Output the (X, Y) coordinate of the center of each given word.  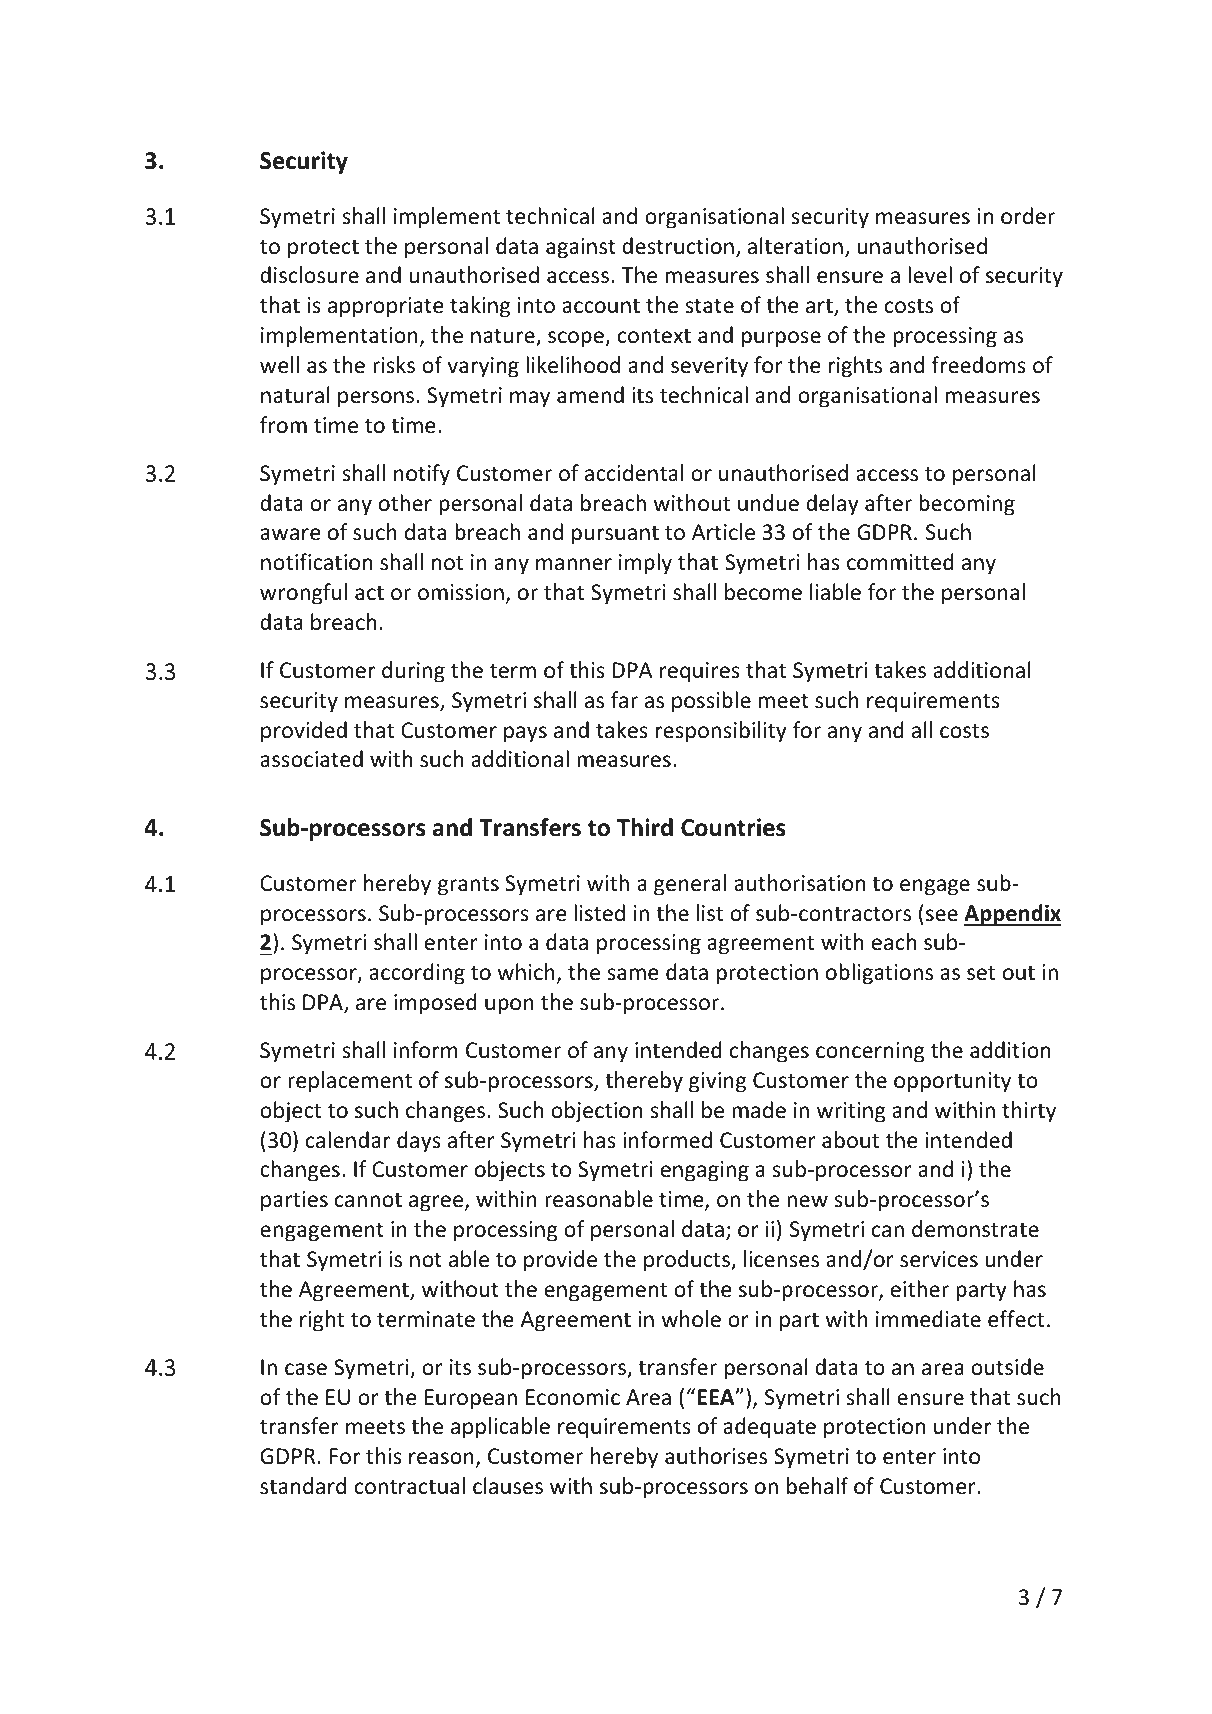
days (419, 1142)
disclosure (309, 275)
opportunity (952, 1082)
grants (468, 886)
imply (645, 564)
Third (645, 827)
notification (316, 562)
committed (900, 562)
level (930, 274)
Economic (573, 1397)
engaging (705, 1171)
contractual (410, 1486)
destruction (678, 246)
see (942, 915)
